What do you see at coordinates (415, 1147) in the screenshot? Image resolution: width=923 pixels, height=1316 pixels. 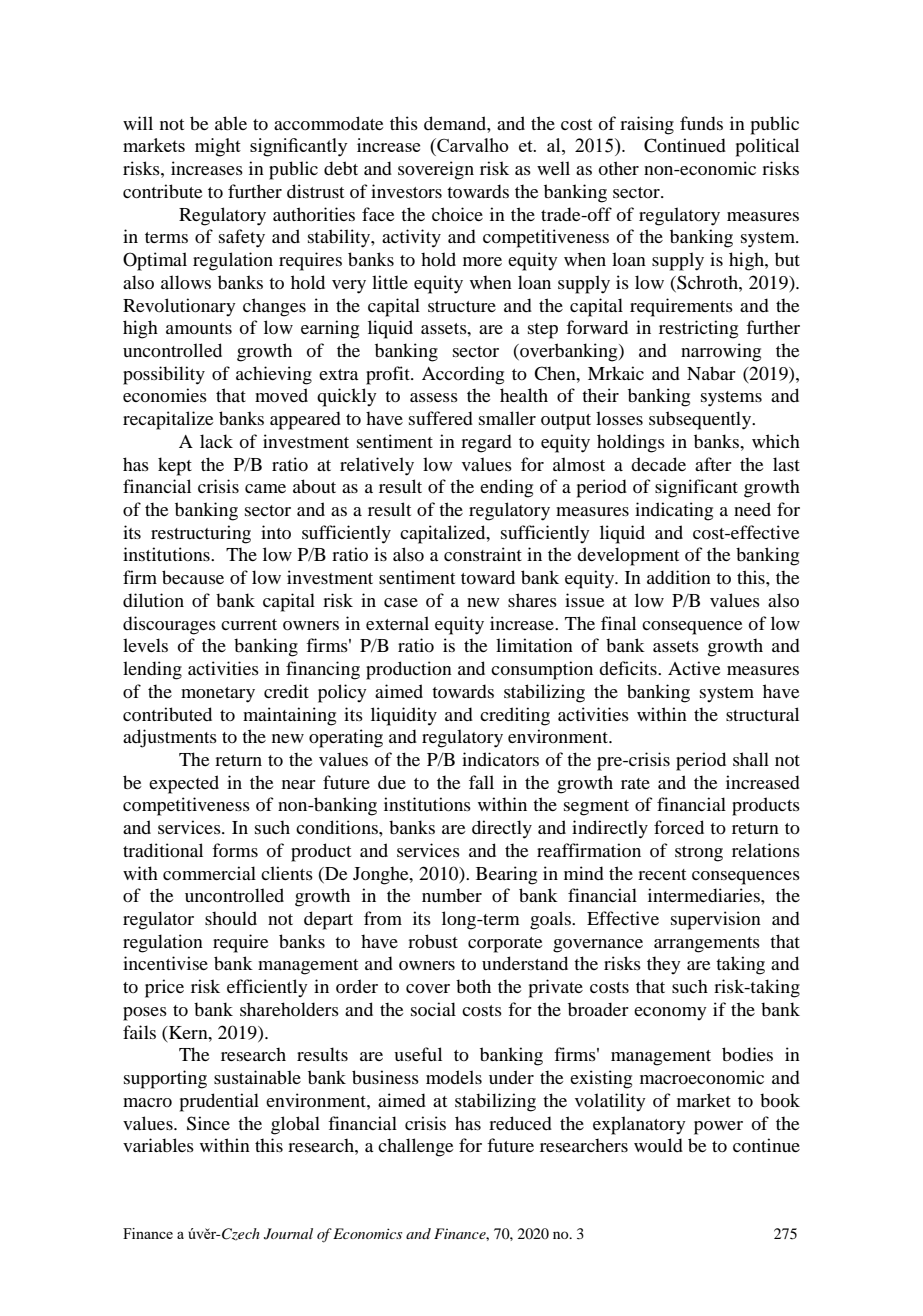 I see `challenge` at bounding box center [415, 1147].
